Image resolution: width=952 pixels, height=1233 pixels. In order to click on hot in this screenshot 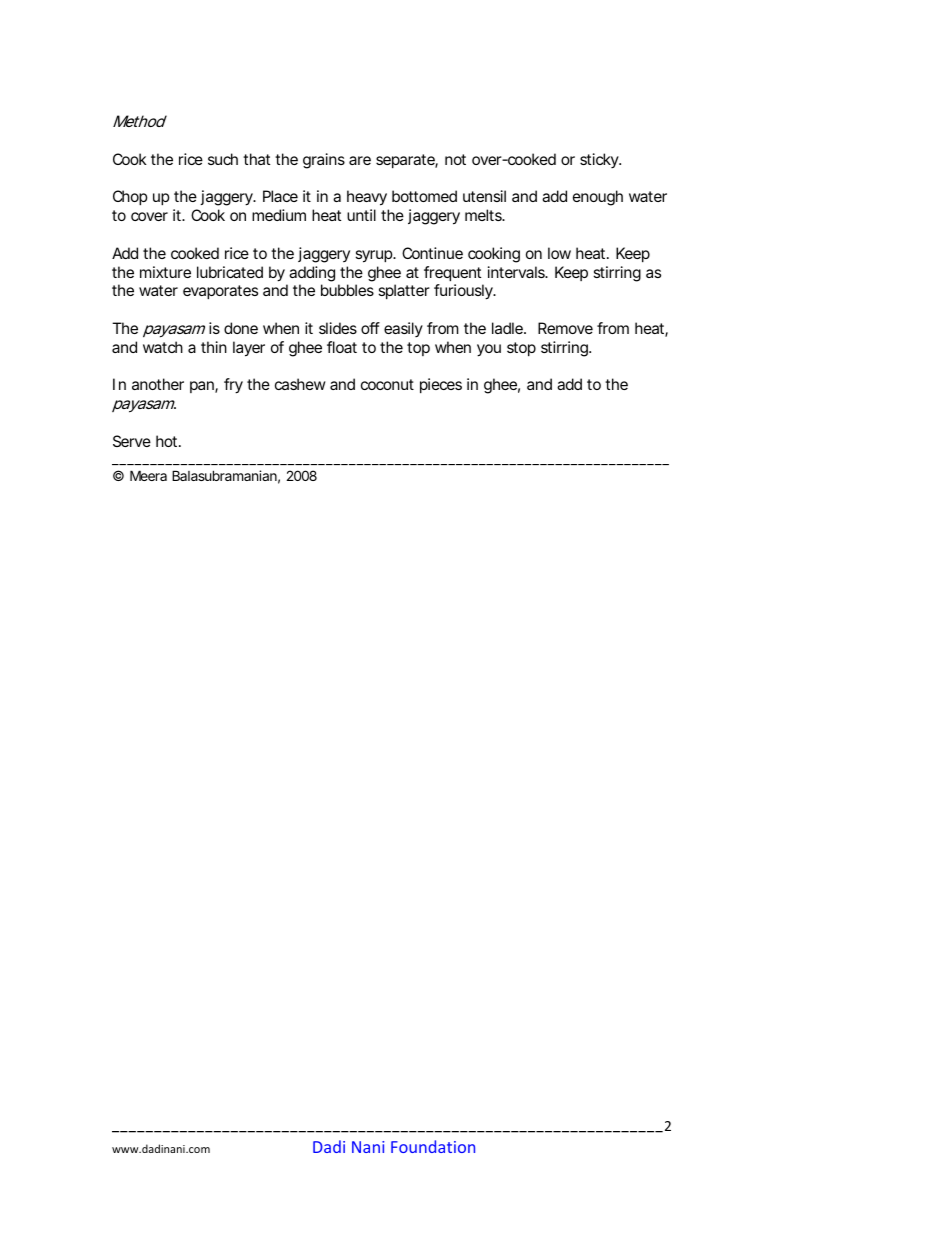, I will do `click(168, 441)`.
